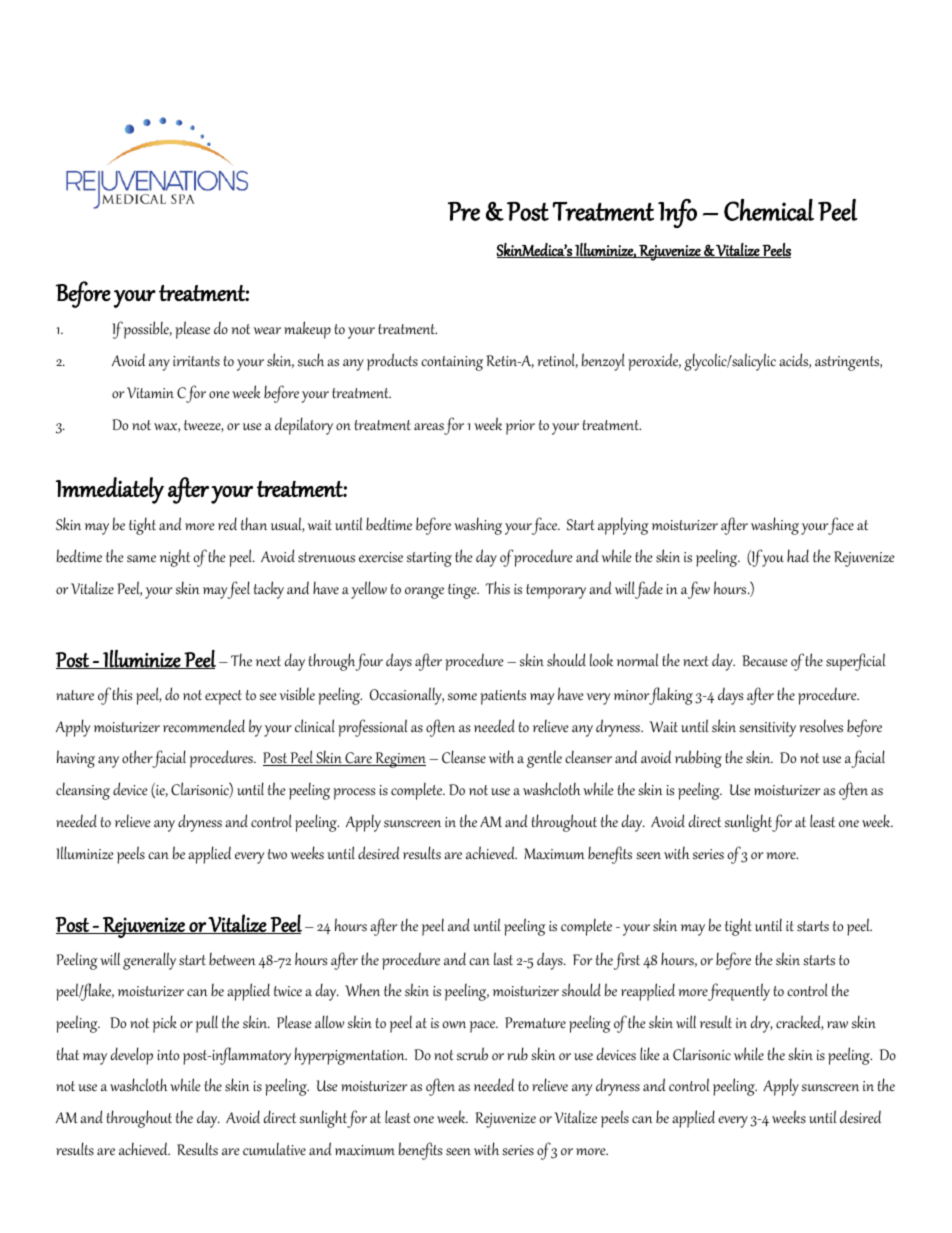 The width and height of the document is (952, 1233). I want to click on rubbing, so click(698, 759).
